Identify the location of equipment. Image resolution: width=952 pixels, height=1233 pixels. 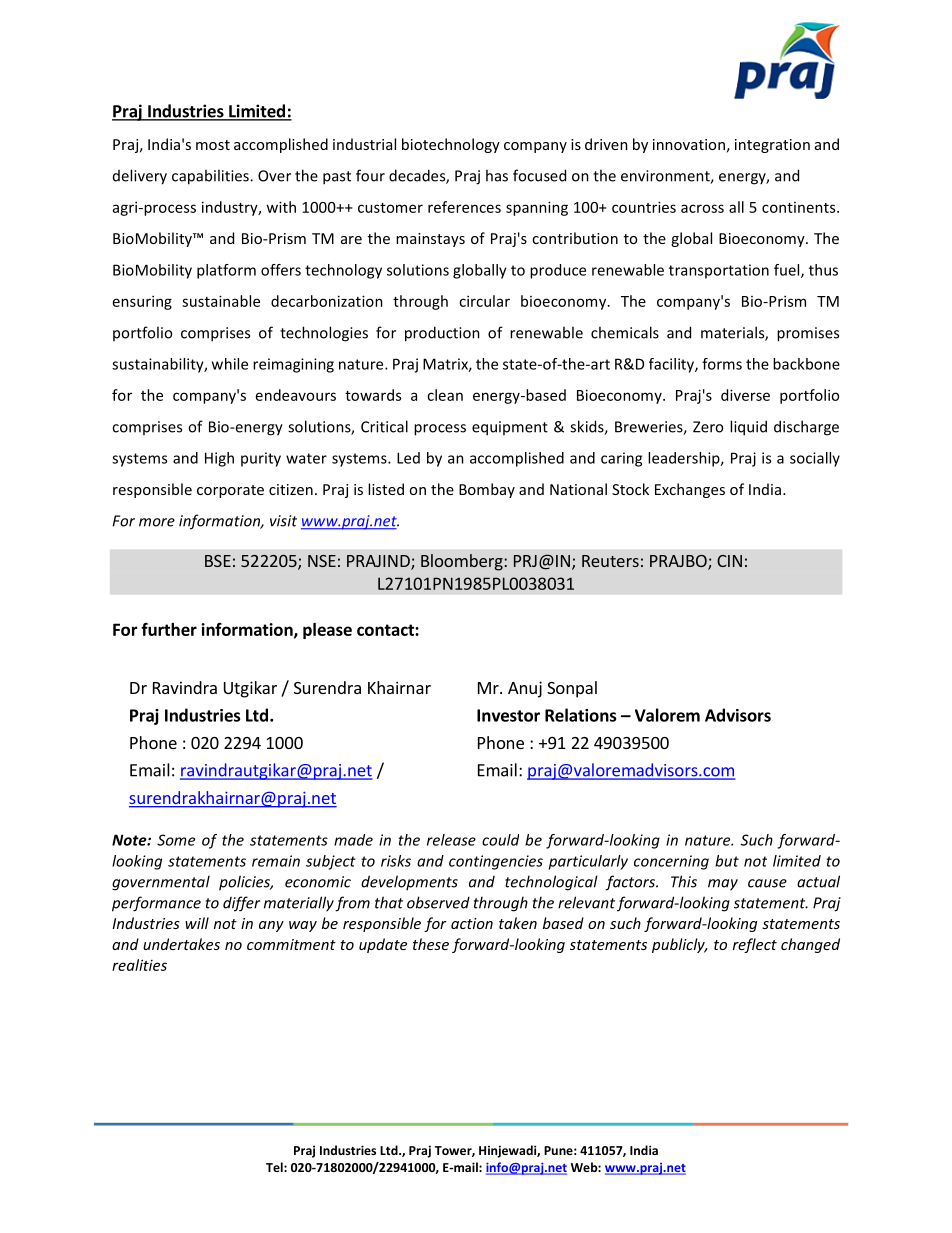
(510, 428).
